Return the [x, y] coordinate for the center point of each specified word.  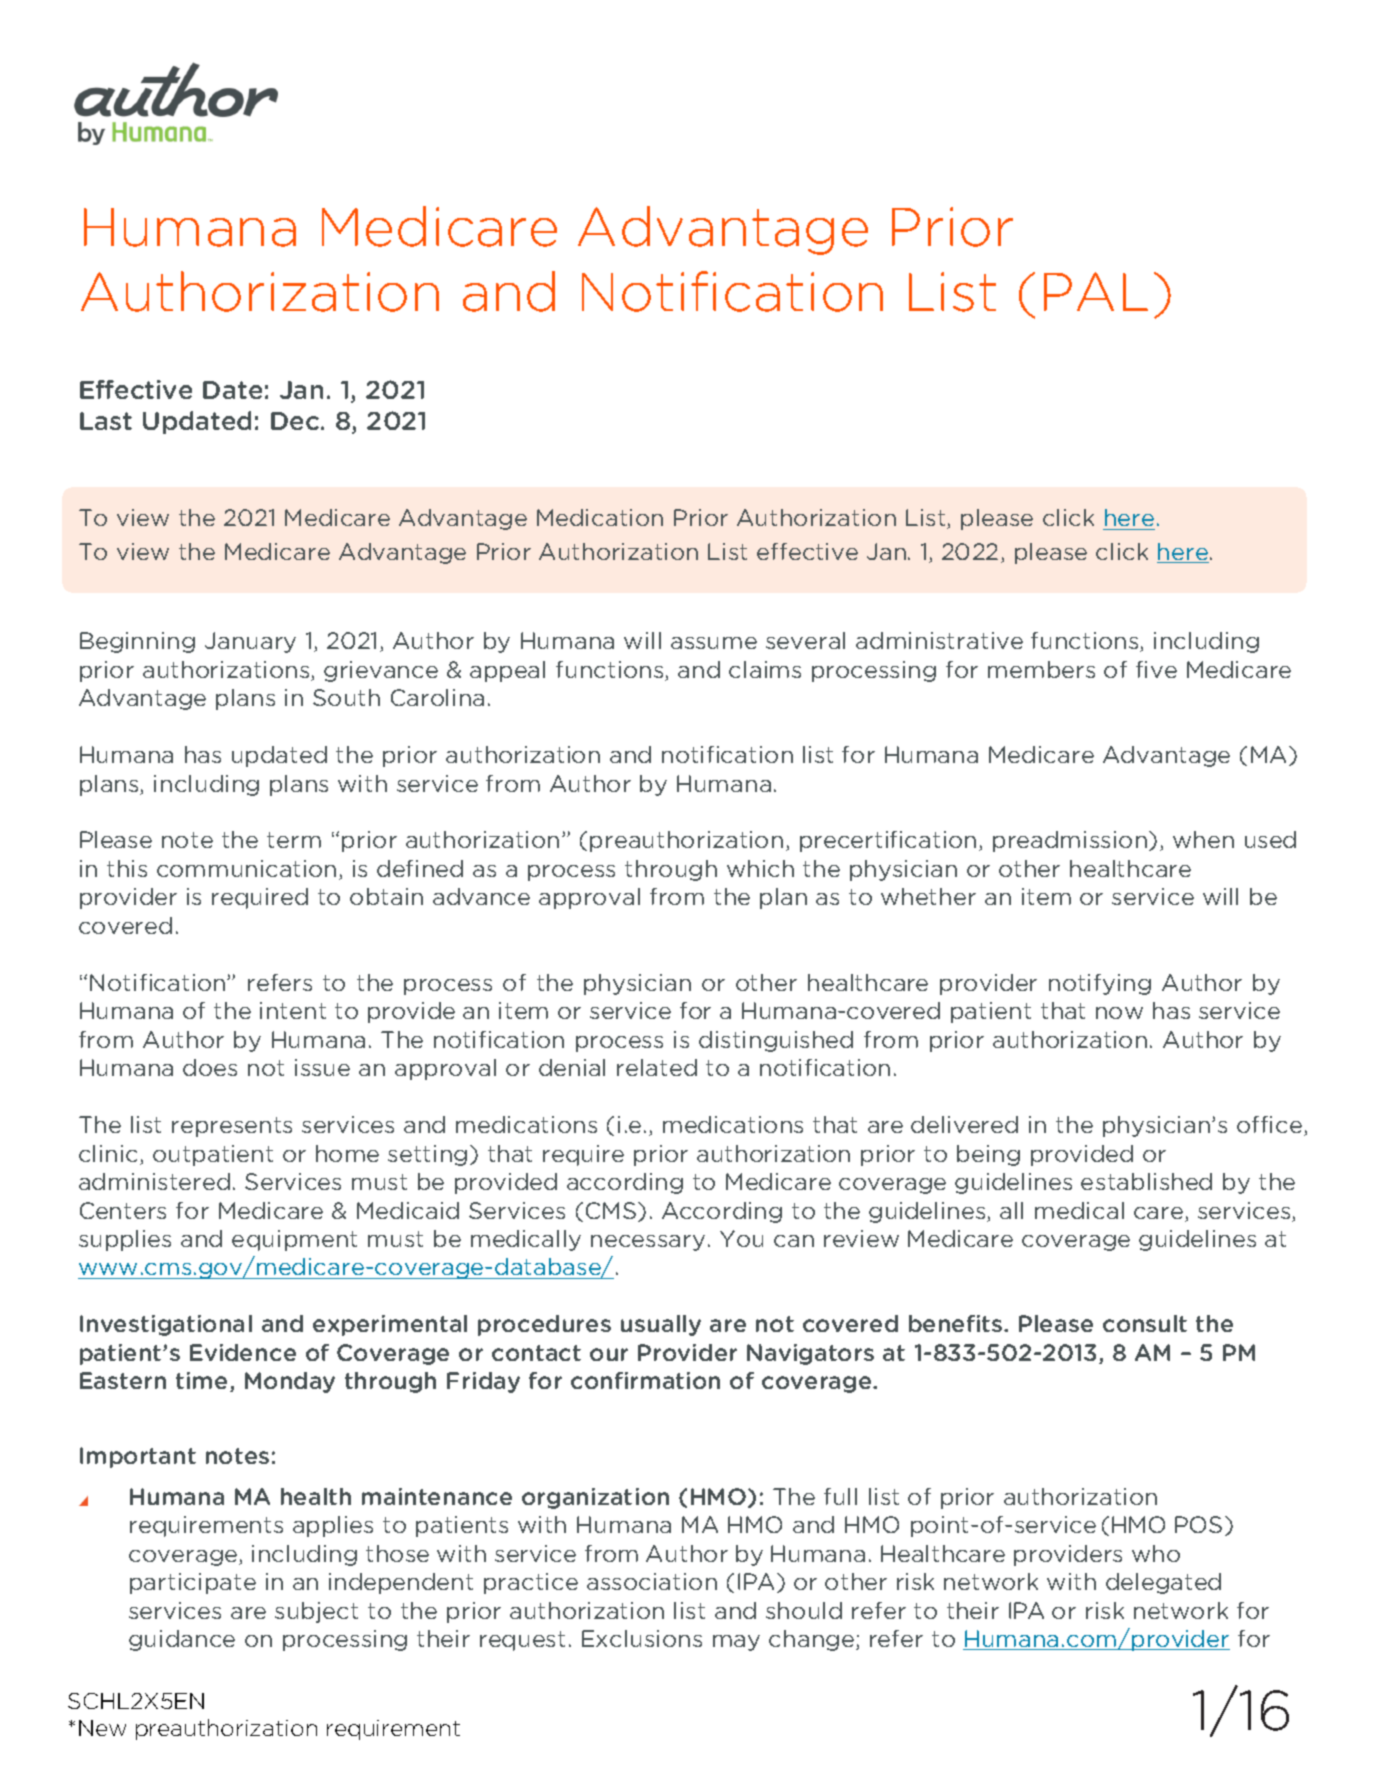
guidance [182, 1640]
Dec [295, 421]
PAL [1096, 291]
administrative [939, 640]
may [736, 1643]
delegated [1163, 1583]
